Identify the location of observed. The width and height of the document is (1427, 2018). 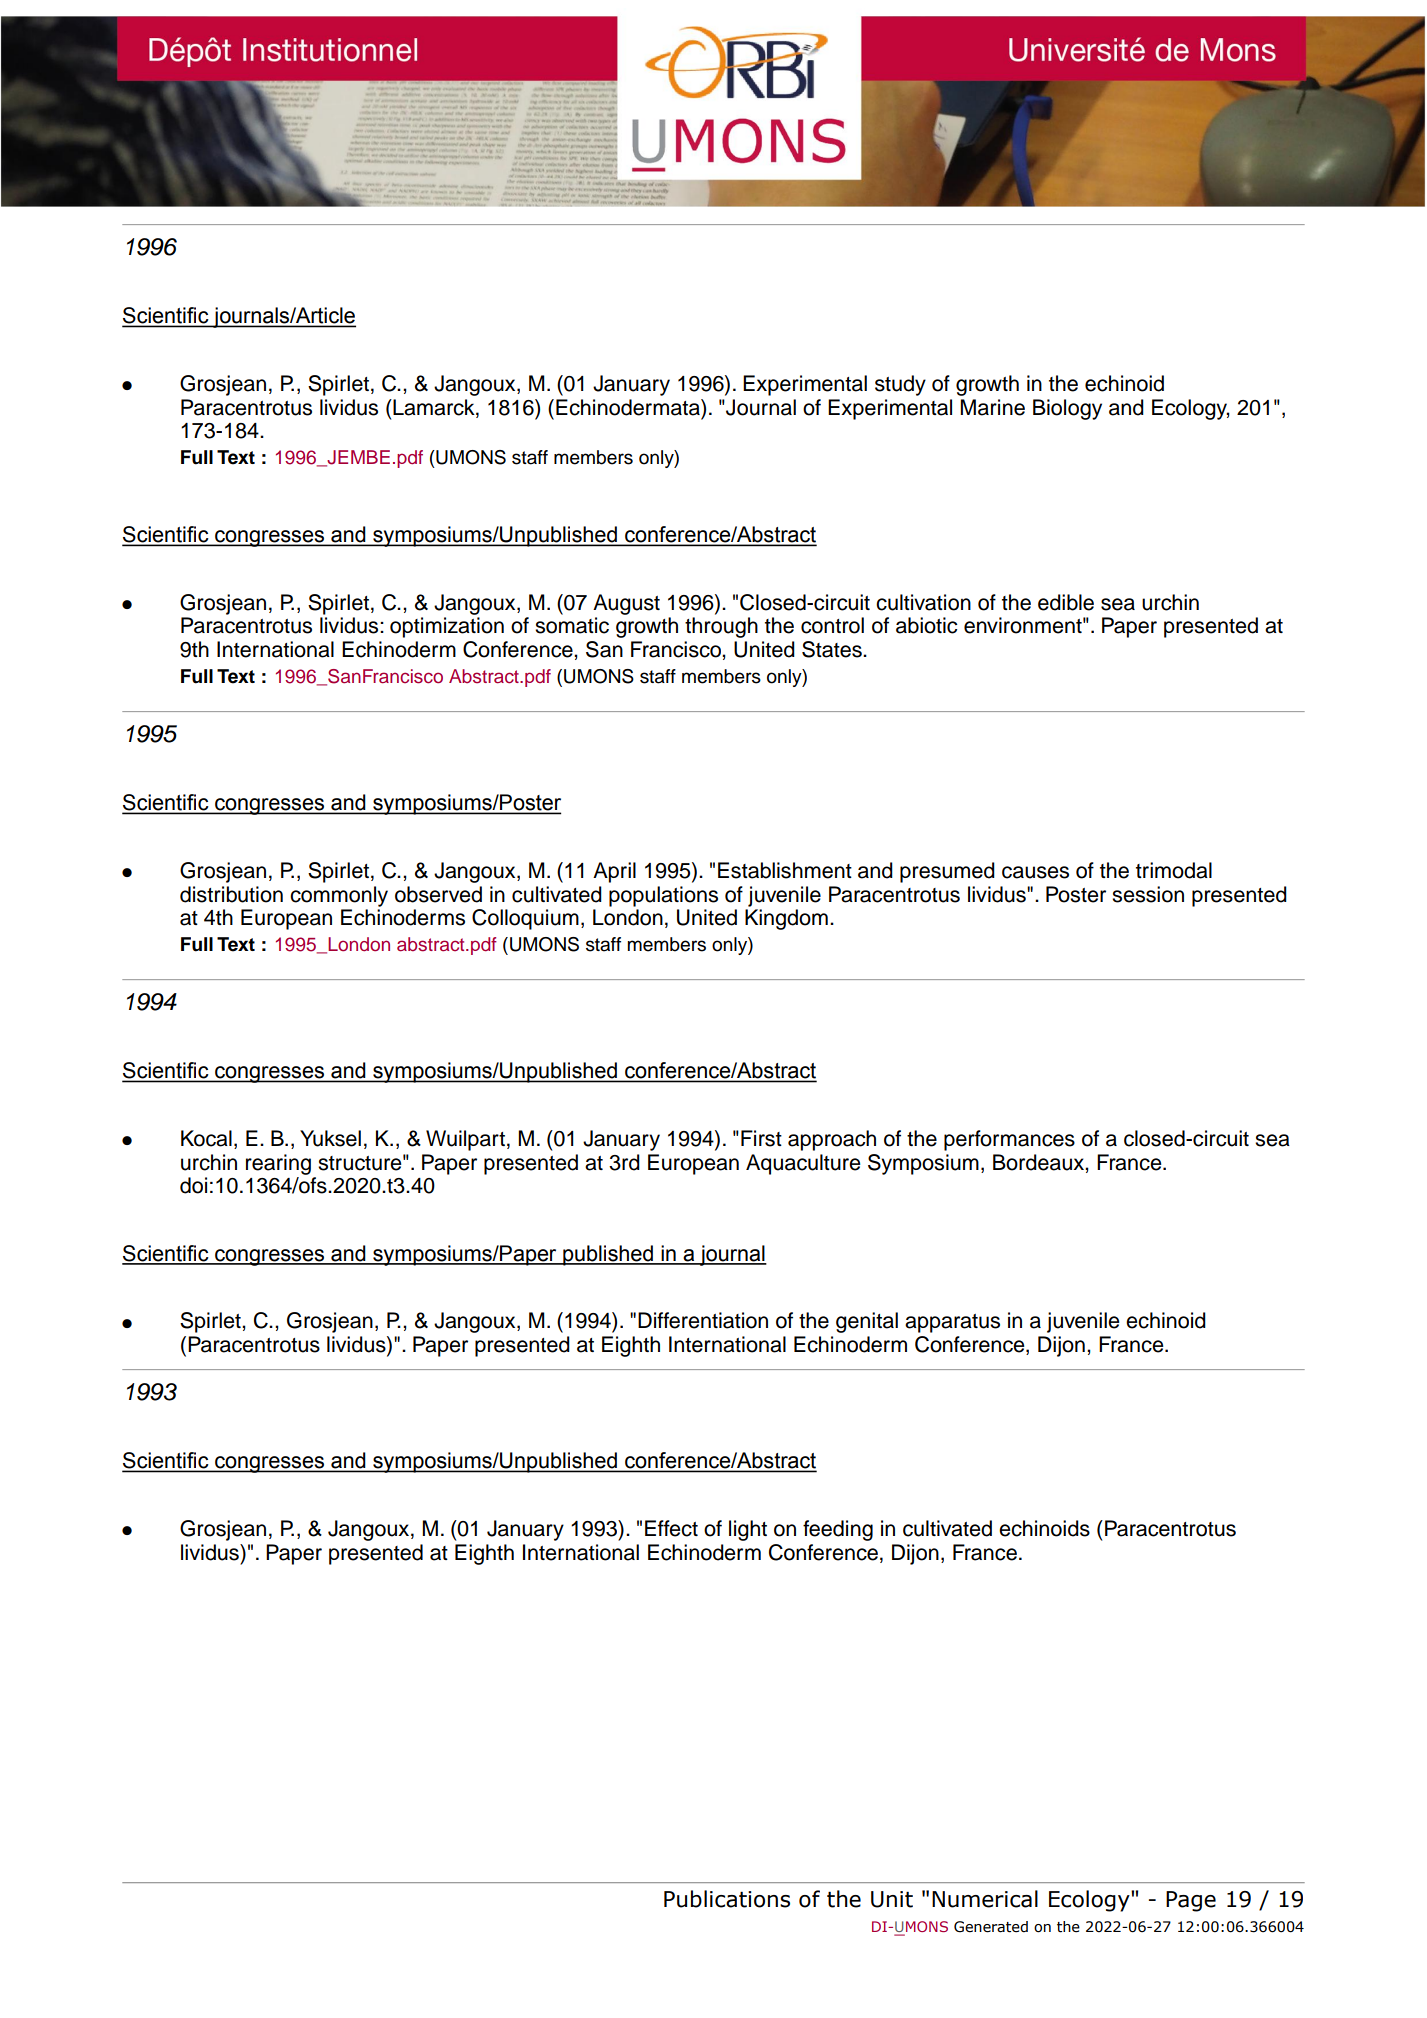
(438, 894).
